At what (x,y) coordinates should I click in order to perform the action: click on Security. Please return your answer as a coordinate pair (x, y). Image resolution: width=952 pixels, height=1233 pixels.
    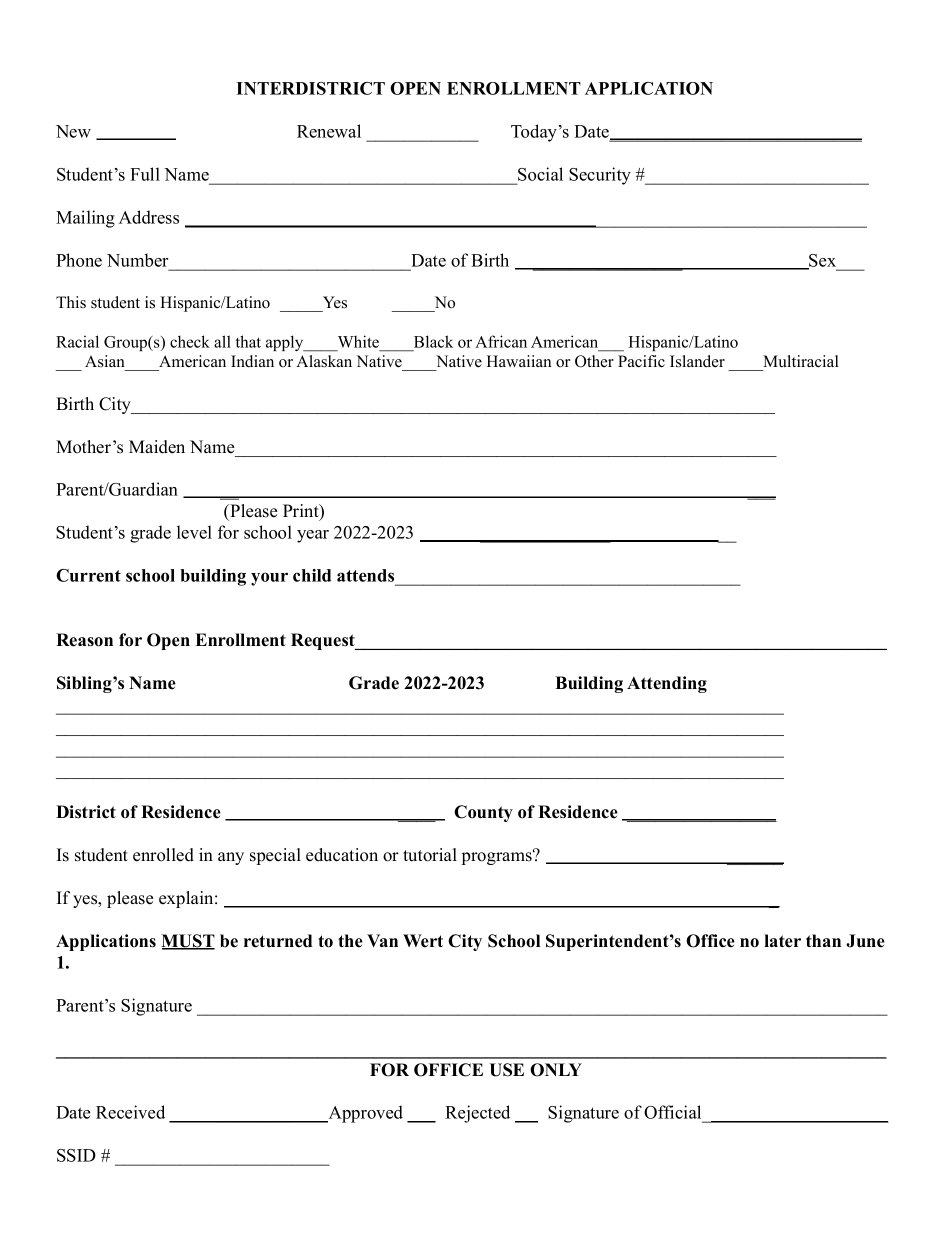
    Looking at the image, I should click on (600, 176).
